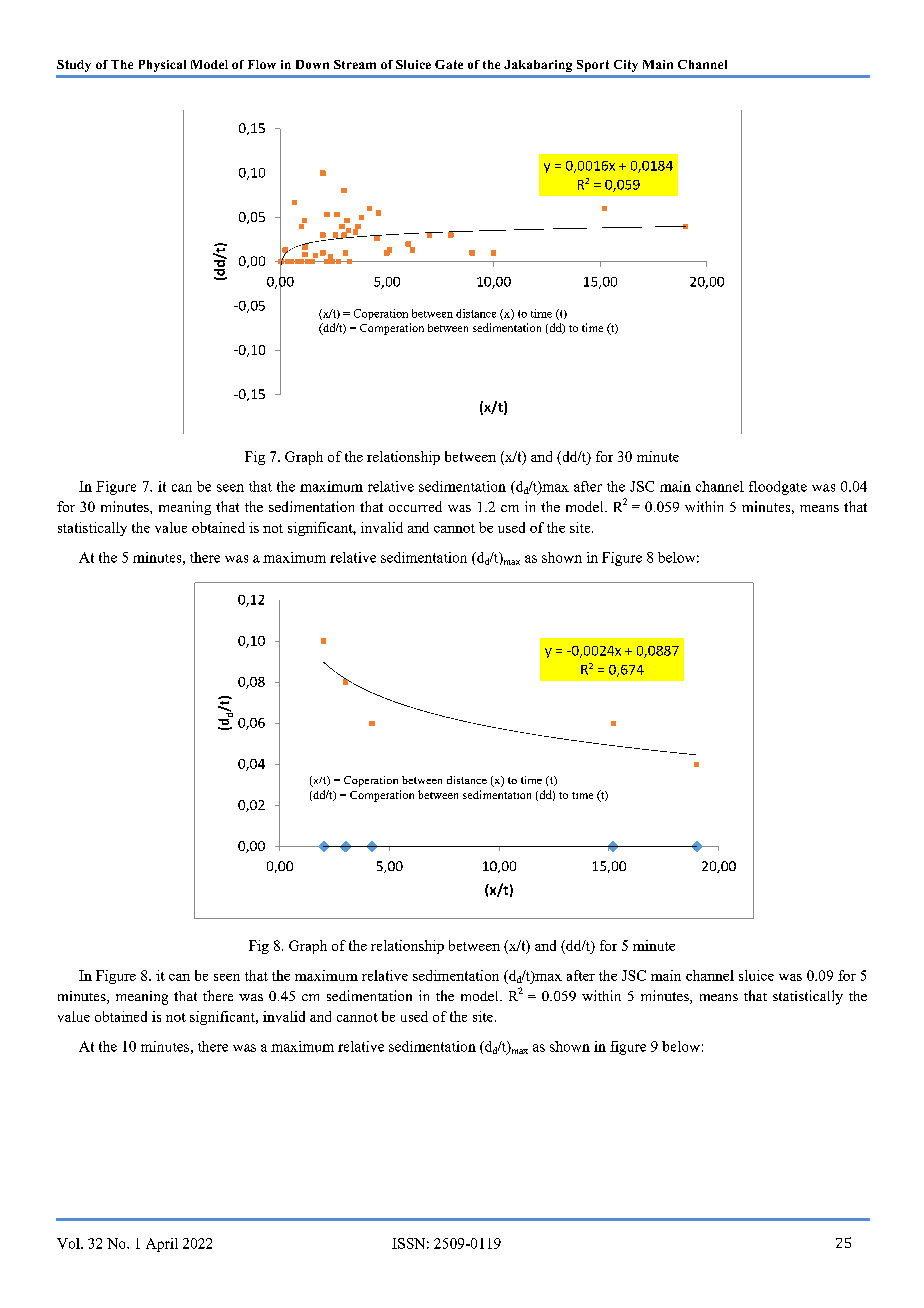  I want to click on Sport, so click(593, 66).
